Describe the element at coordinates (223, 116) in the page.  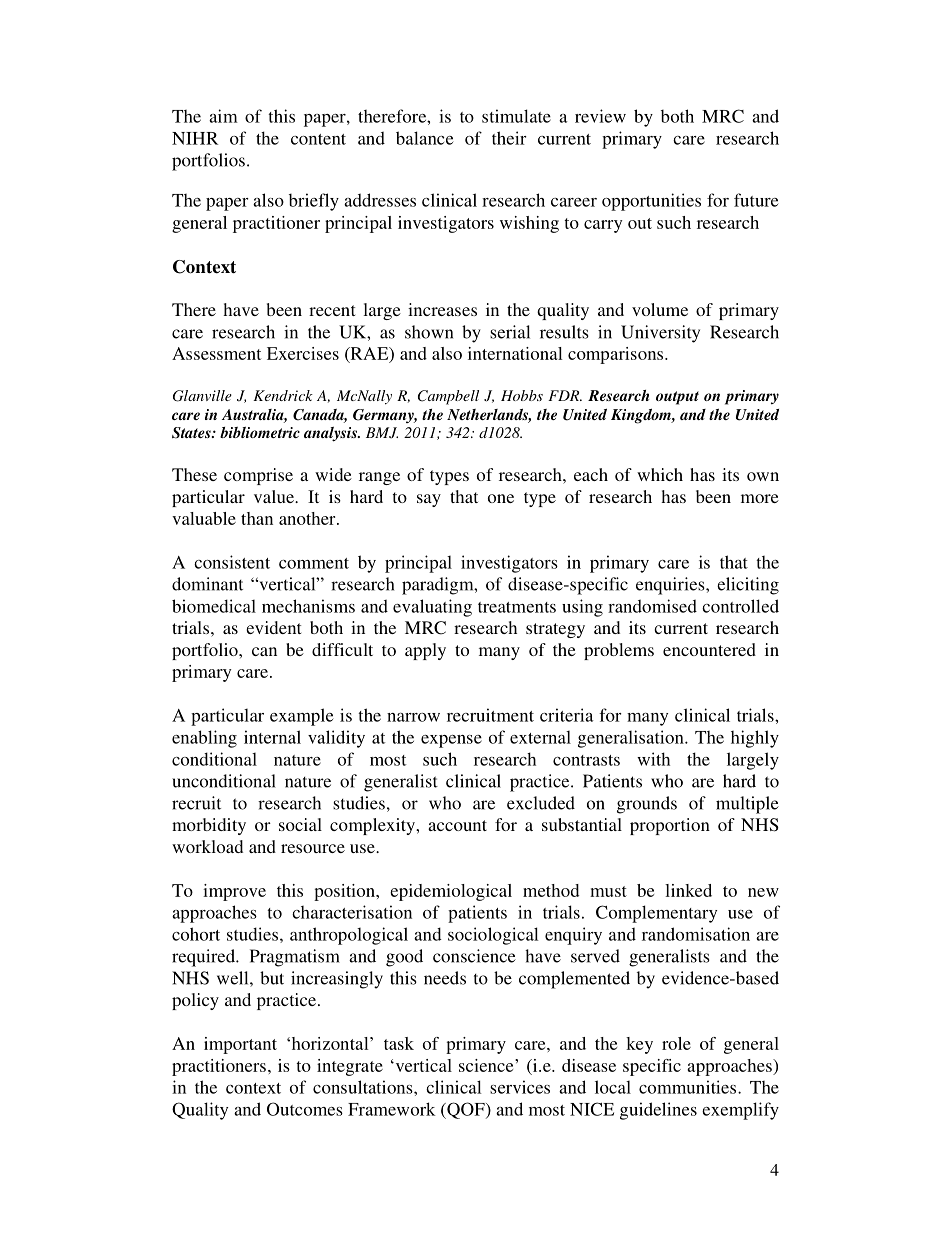
I see `aim` at that location.
